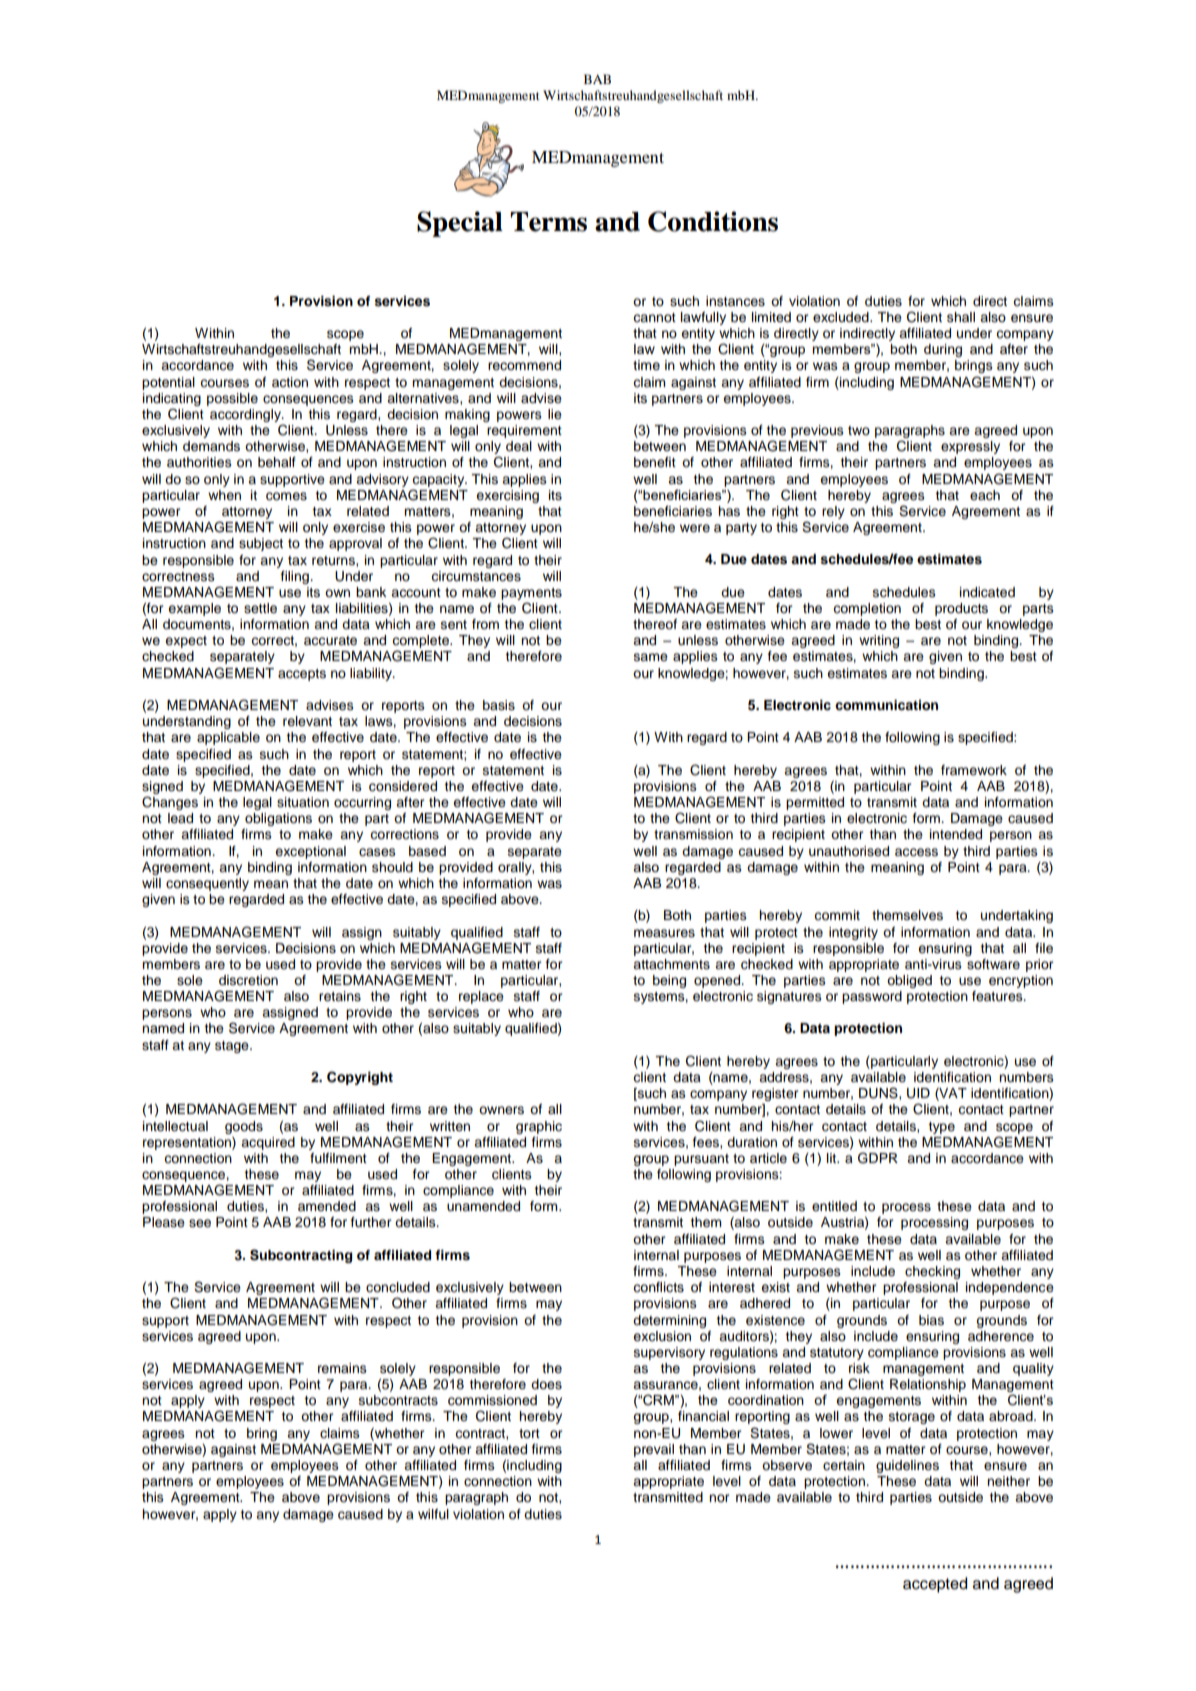  Describe the element at coordinates (433, 1514) in the image. I see `wilful` at that location.
